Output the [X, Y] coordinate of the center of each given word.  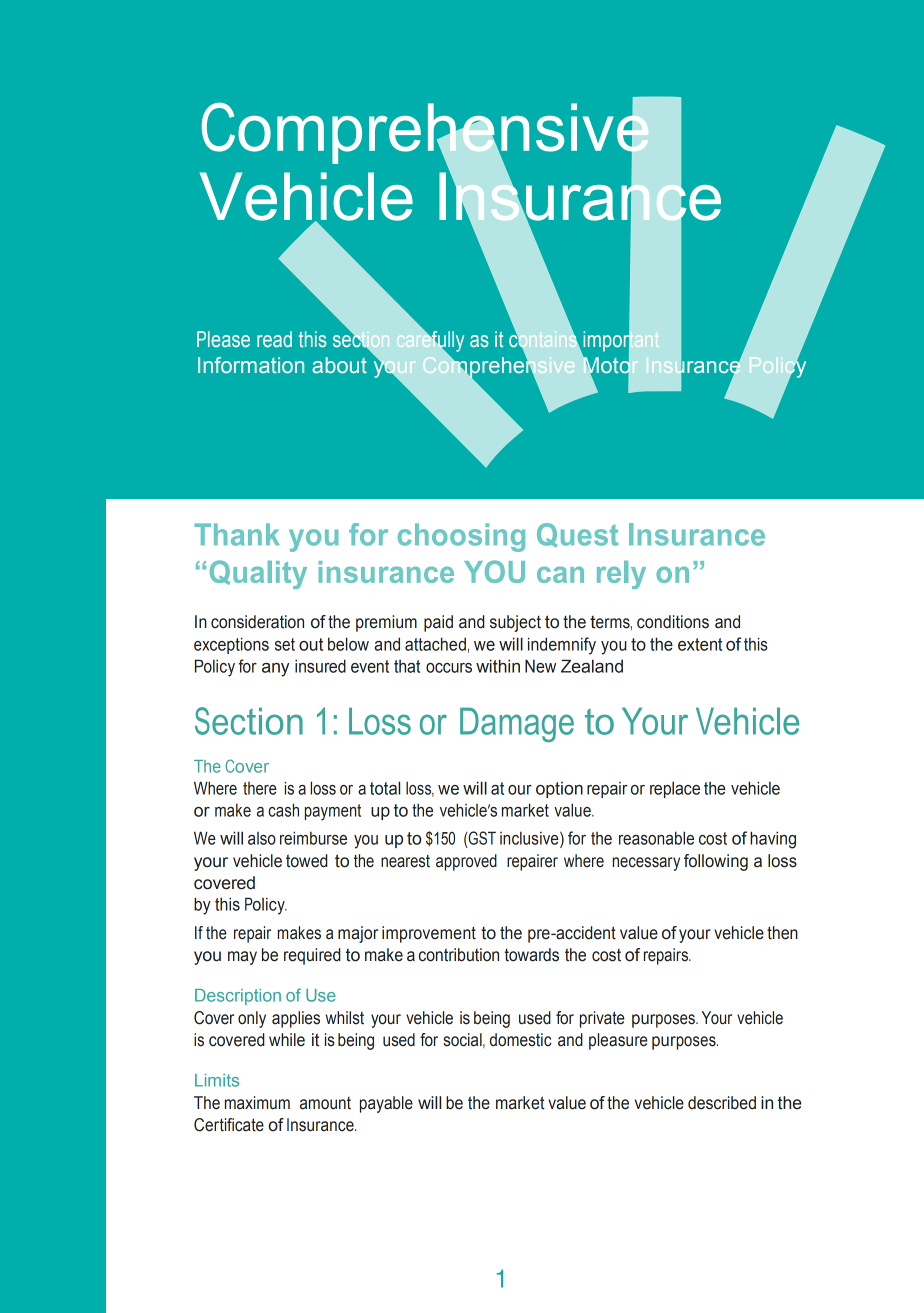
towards [531, 955]
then [782, 933]
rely [621, 575]
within [498, 666]
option [559, 790]
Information [251, 365]
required [312, 956]
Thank [236, 534]
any [275, 670]
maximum [257, 1103]
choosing [461, 537]
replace [675, 789]
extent [700, 644]
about [339, 365]
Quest [577, 535]
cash [283, 810]
